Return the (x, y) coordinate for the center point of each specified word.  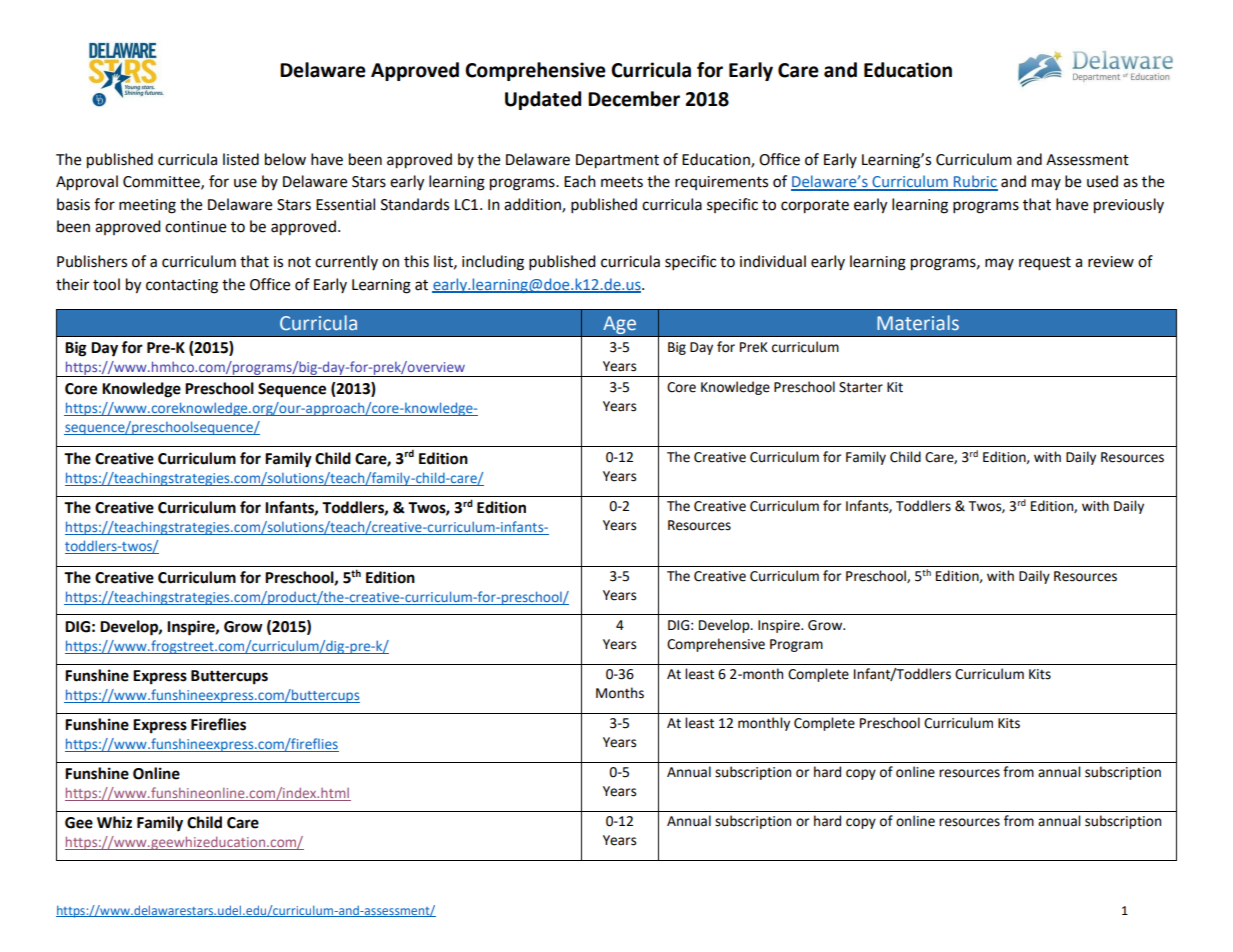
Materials (918, 323)
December (634, 99)
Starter (861, 387)
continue (195, 227)
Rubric (975, 182)
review (1111, 262)
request (1045, 264)
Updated (543, 100)
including (493, 263)
